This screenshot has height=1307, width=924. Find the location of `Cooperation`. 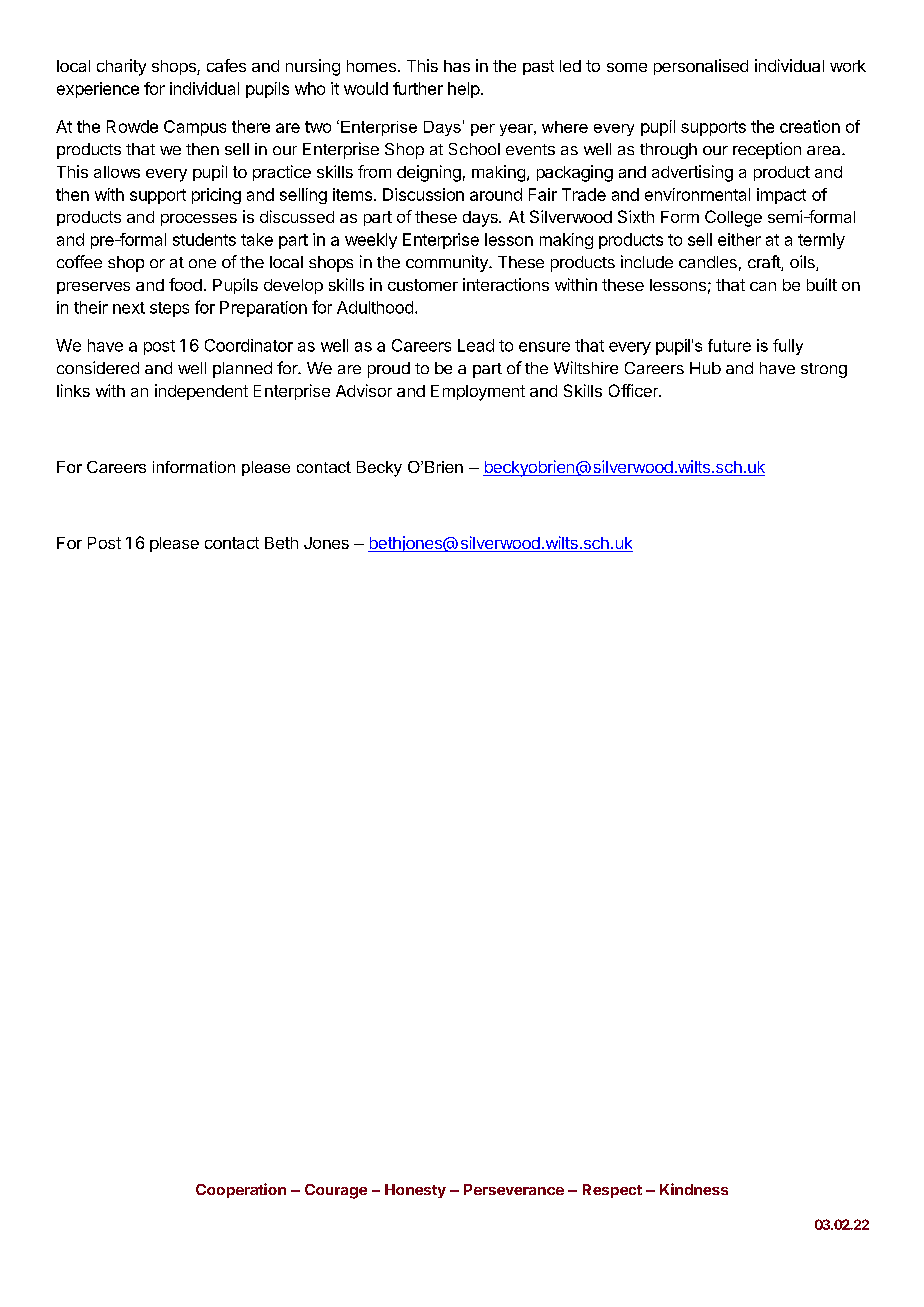

Cooperation is located at coordinates (241, 1190).
